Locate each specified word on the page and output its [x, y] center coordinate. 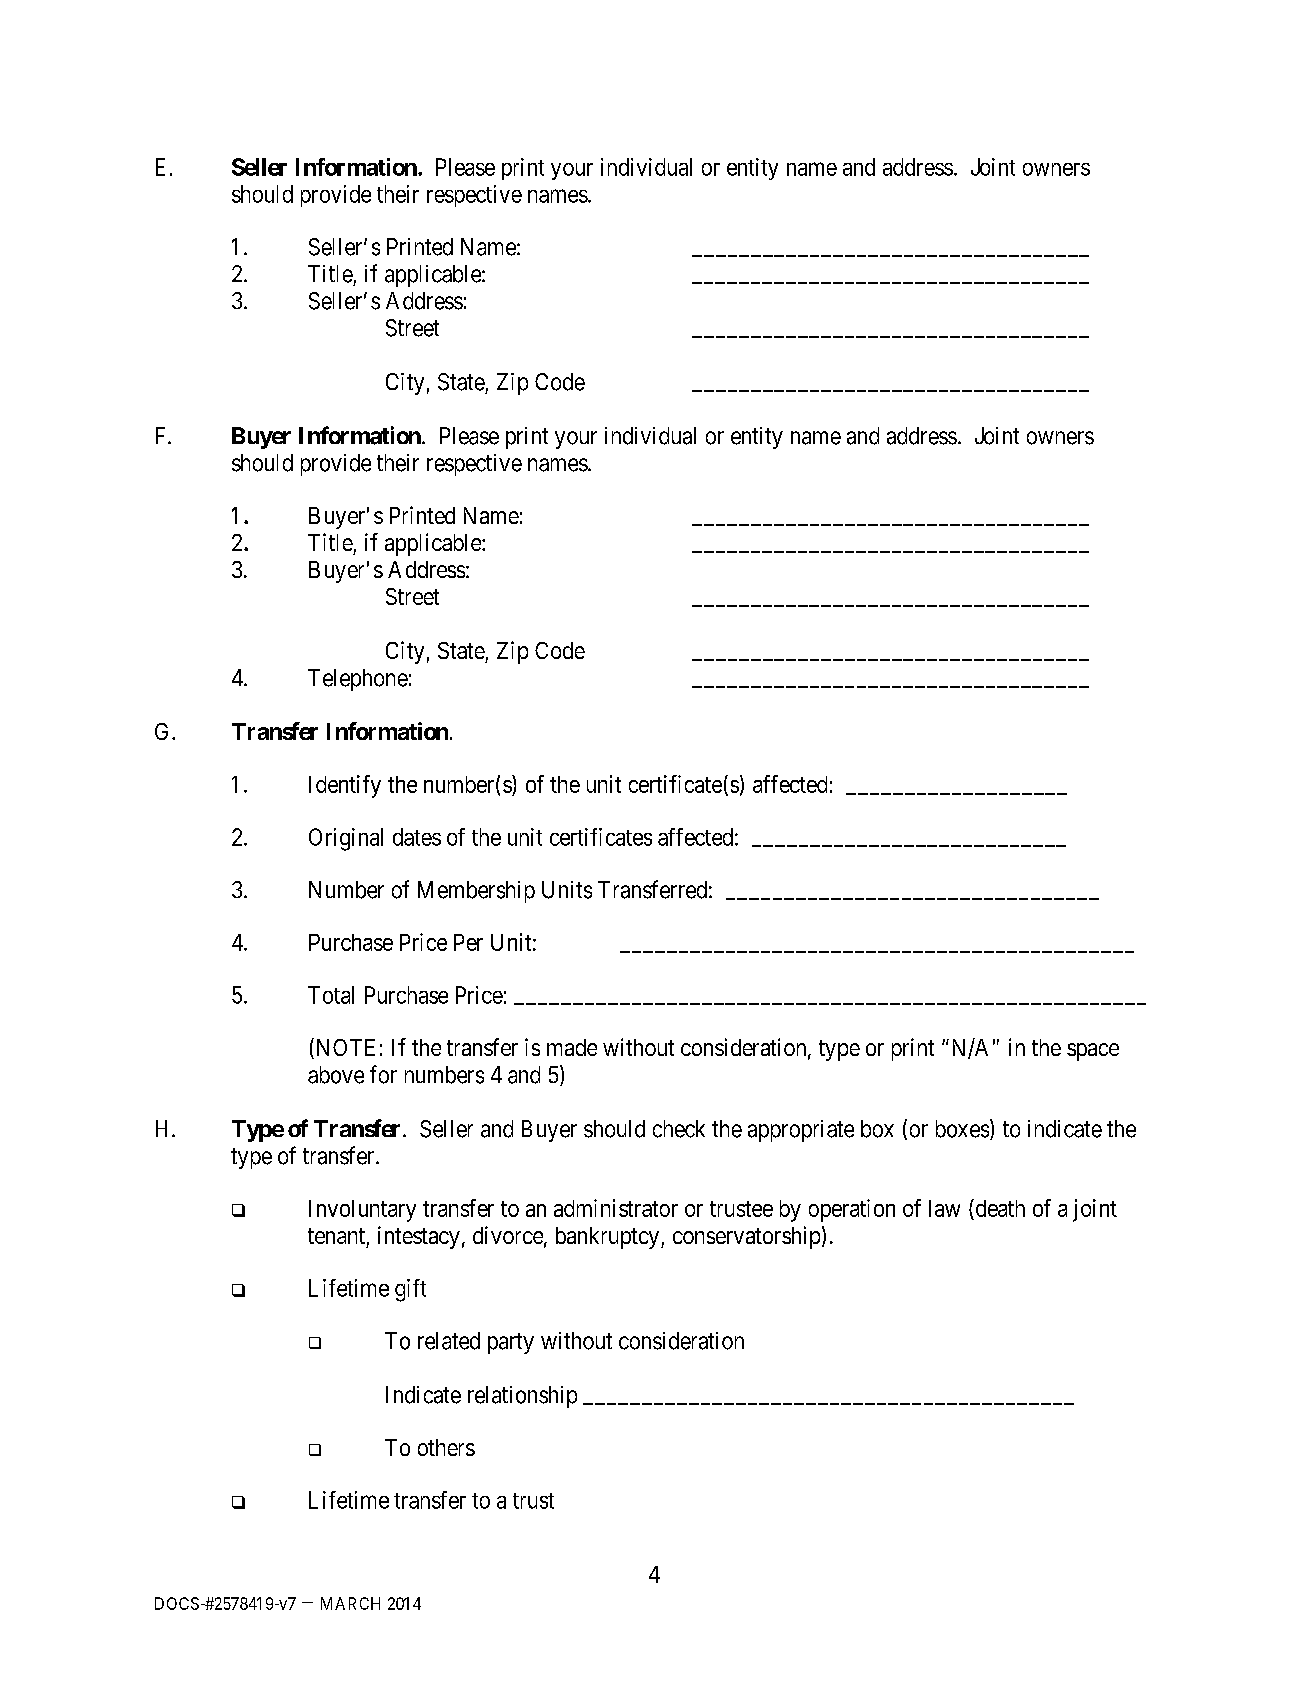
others [446, 1447]
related [449, 1341]
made [572, 1047]
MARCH [350, 1603]
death [999, 1209]
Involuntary [362, 1211]
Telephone [358, 680]
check [679, 1129]
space [1093, 1052]
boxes [962, 1129]
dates [417, 837]
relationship [522, 1397]
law [944, 1208]
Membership [476, 892]
